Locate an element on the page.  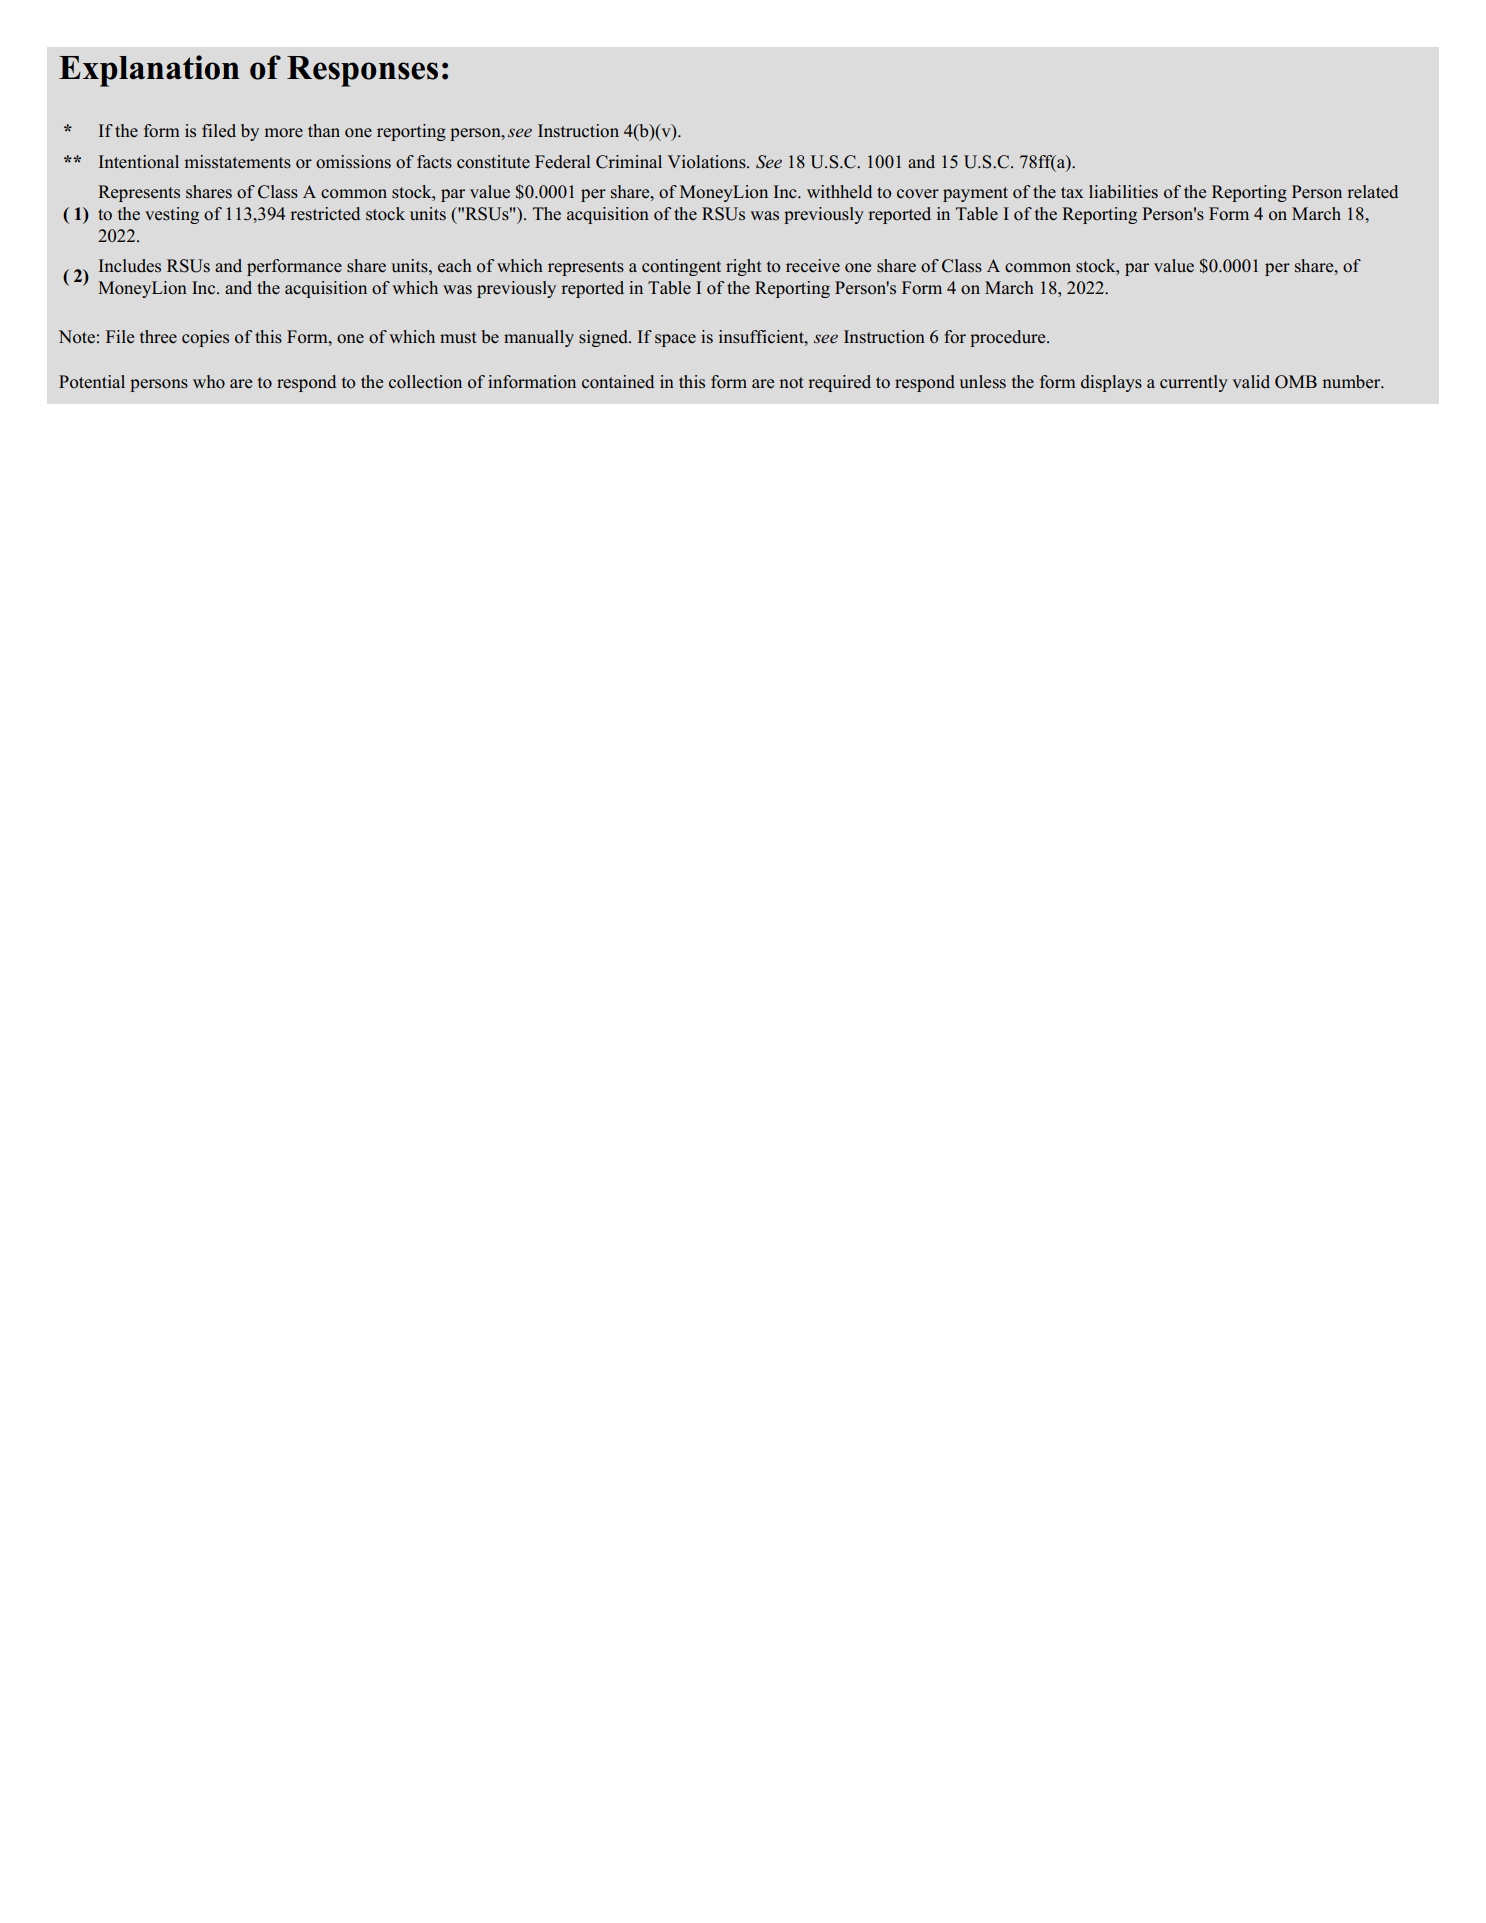
valid is located at coordinates (1251, 382).
